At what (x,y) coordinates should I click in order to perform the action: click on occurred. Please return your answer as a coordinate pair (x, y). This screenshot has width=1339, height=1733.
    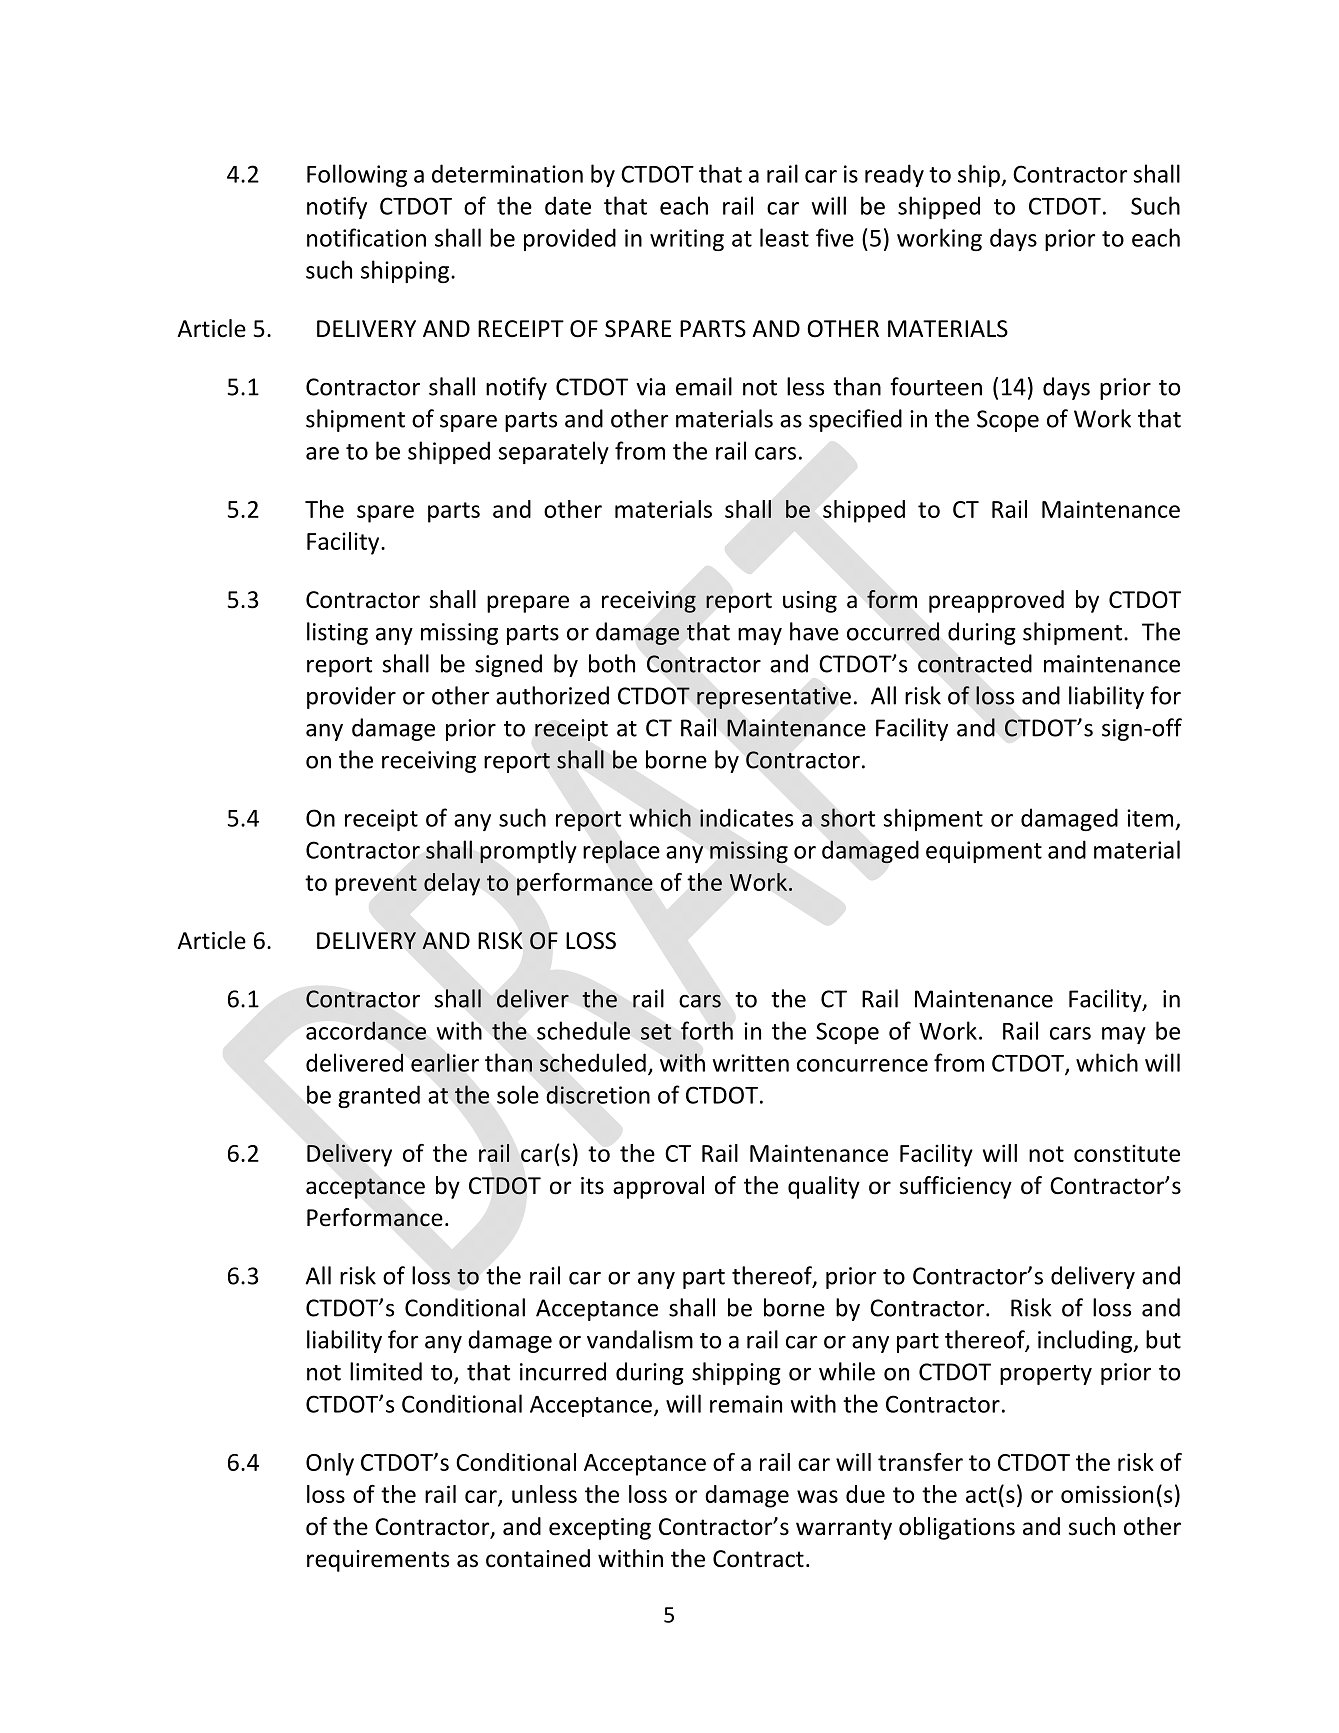
    Looking at the image, I should click on (893, 631).
